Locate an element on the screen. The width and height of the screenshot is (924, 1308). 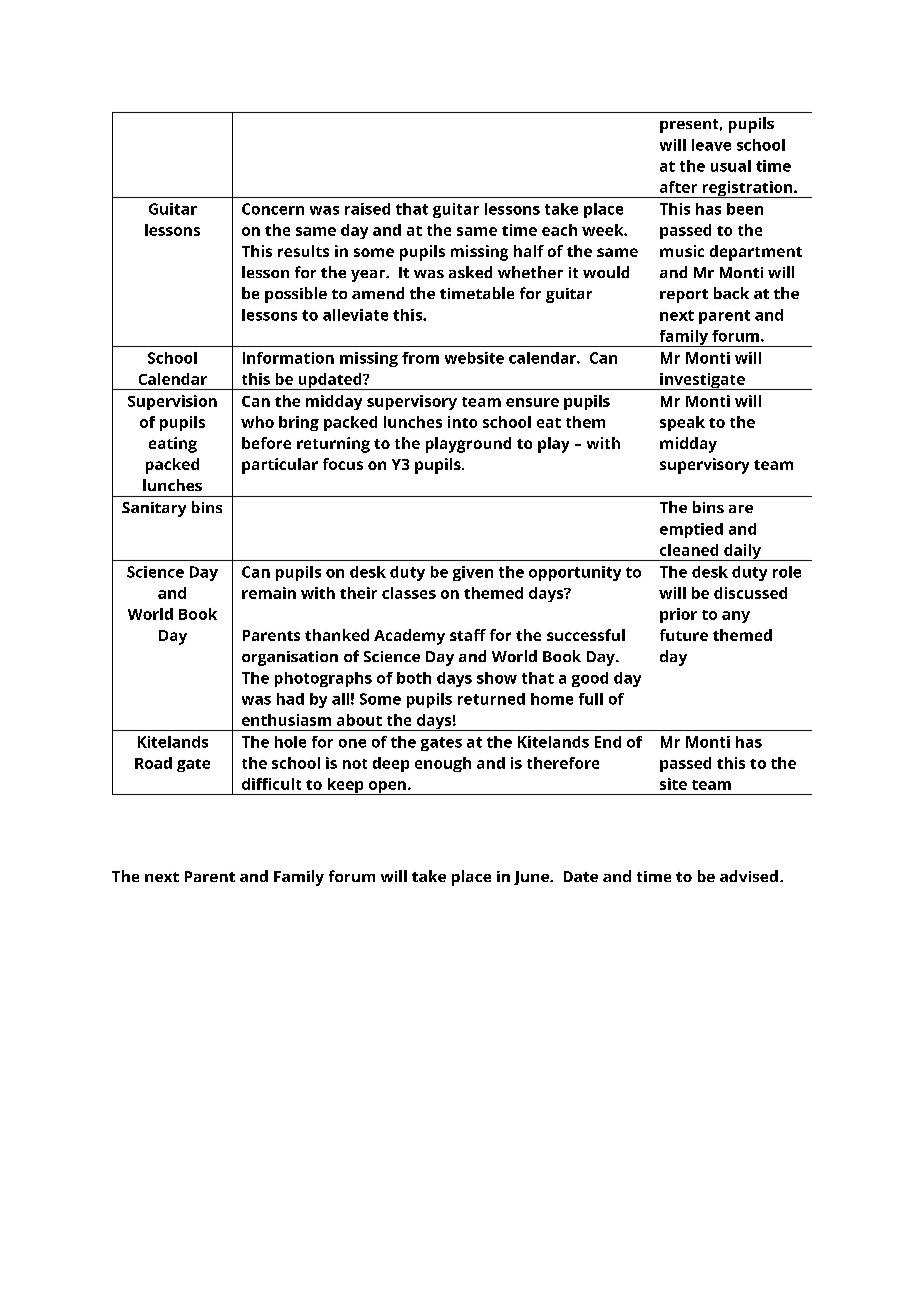
staff is located at coordinates (468, 635).
